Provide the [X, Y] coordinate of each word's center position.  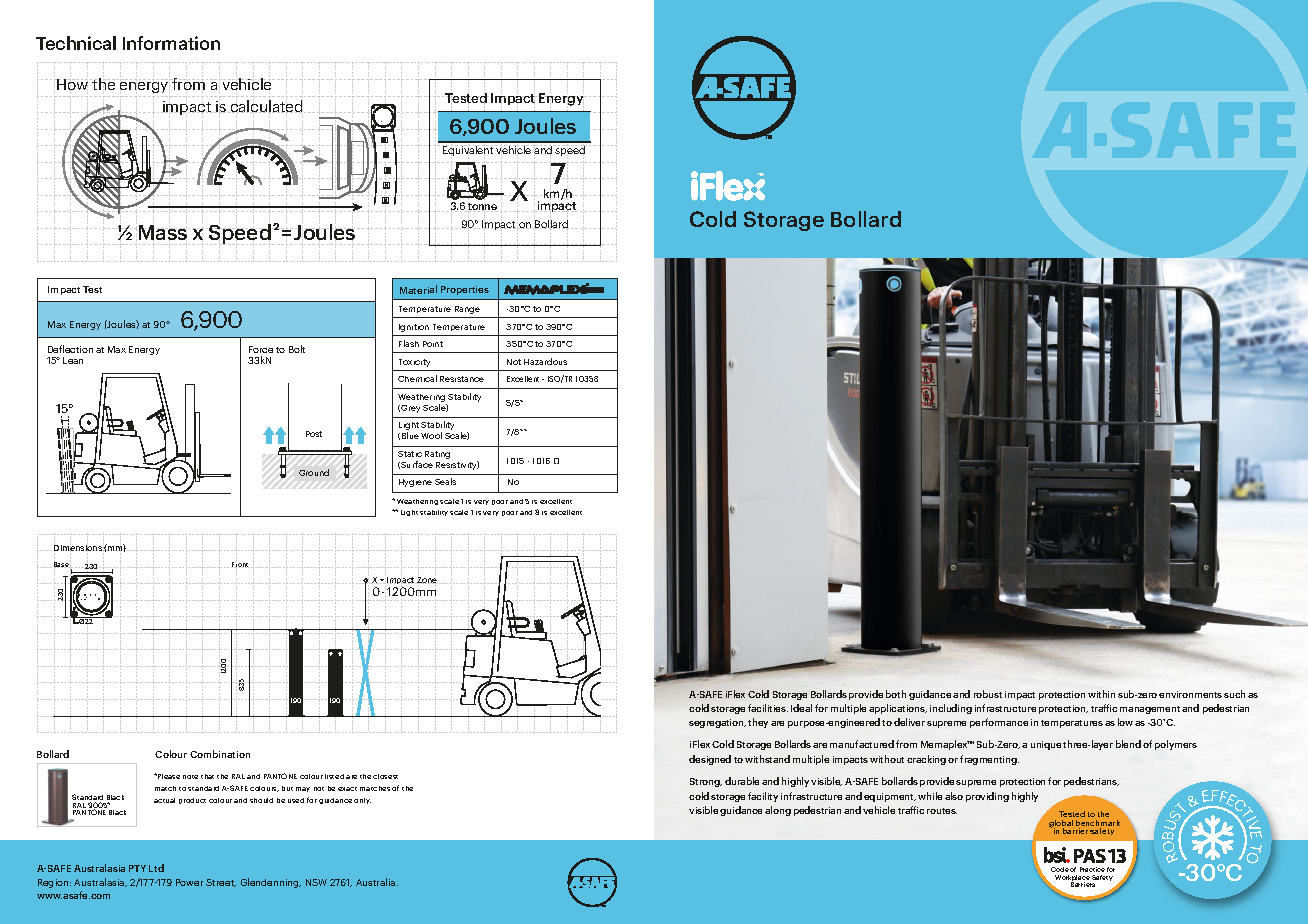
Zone [428, 580]
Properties [465, 290]
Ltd [156, 868]
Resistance [462, 379]
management [1150, 710]
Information [171, 43]
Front [240, 565]
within [1101, 694]
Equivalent [469, 151]
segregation [717, 723]
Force [261, 349]
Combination [220, 754]
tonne [482, 207]
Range [467, 310]
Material [418, 289]
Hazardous [545, 361]
